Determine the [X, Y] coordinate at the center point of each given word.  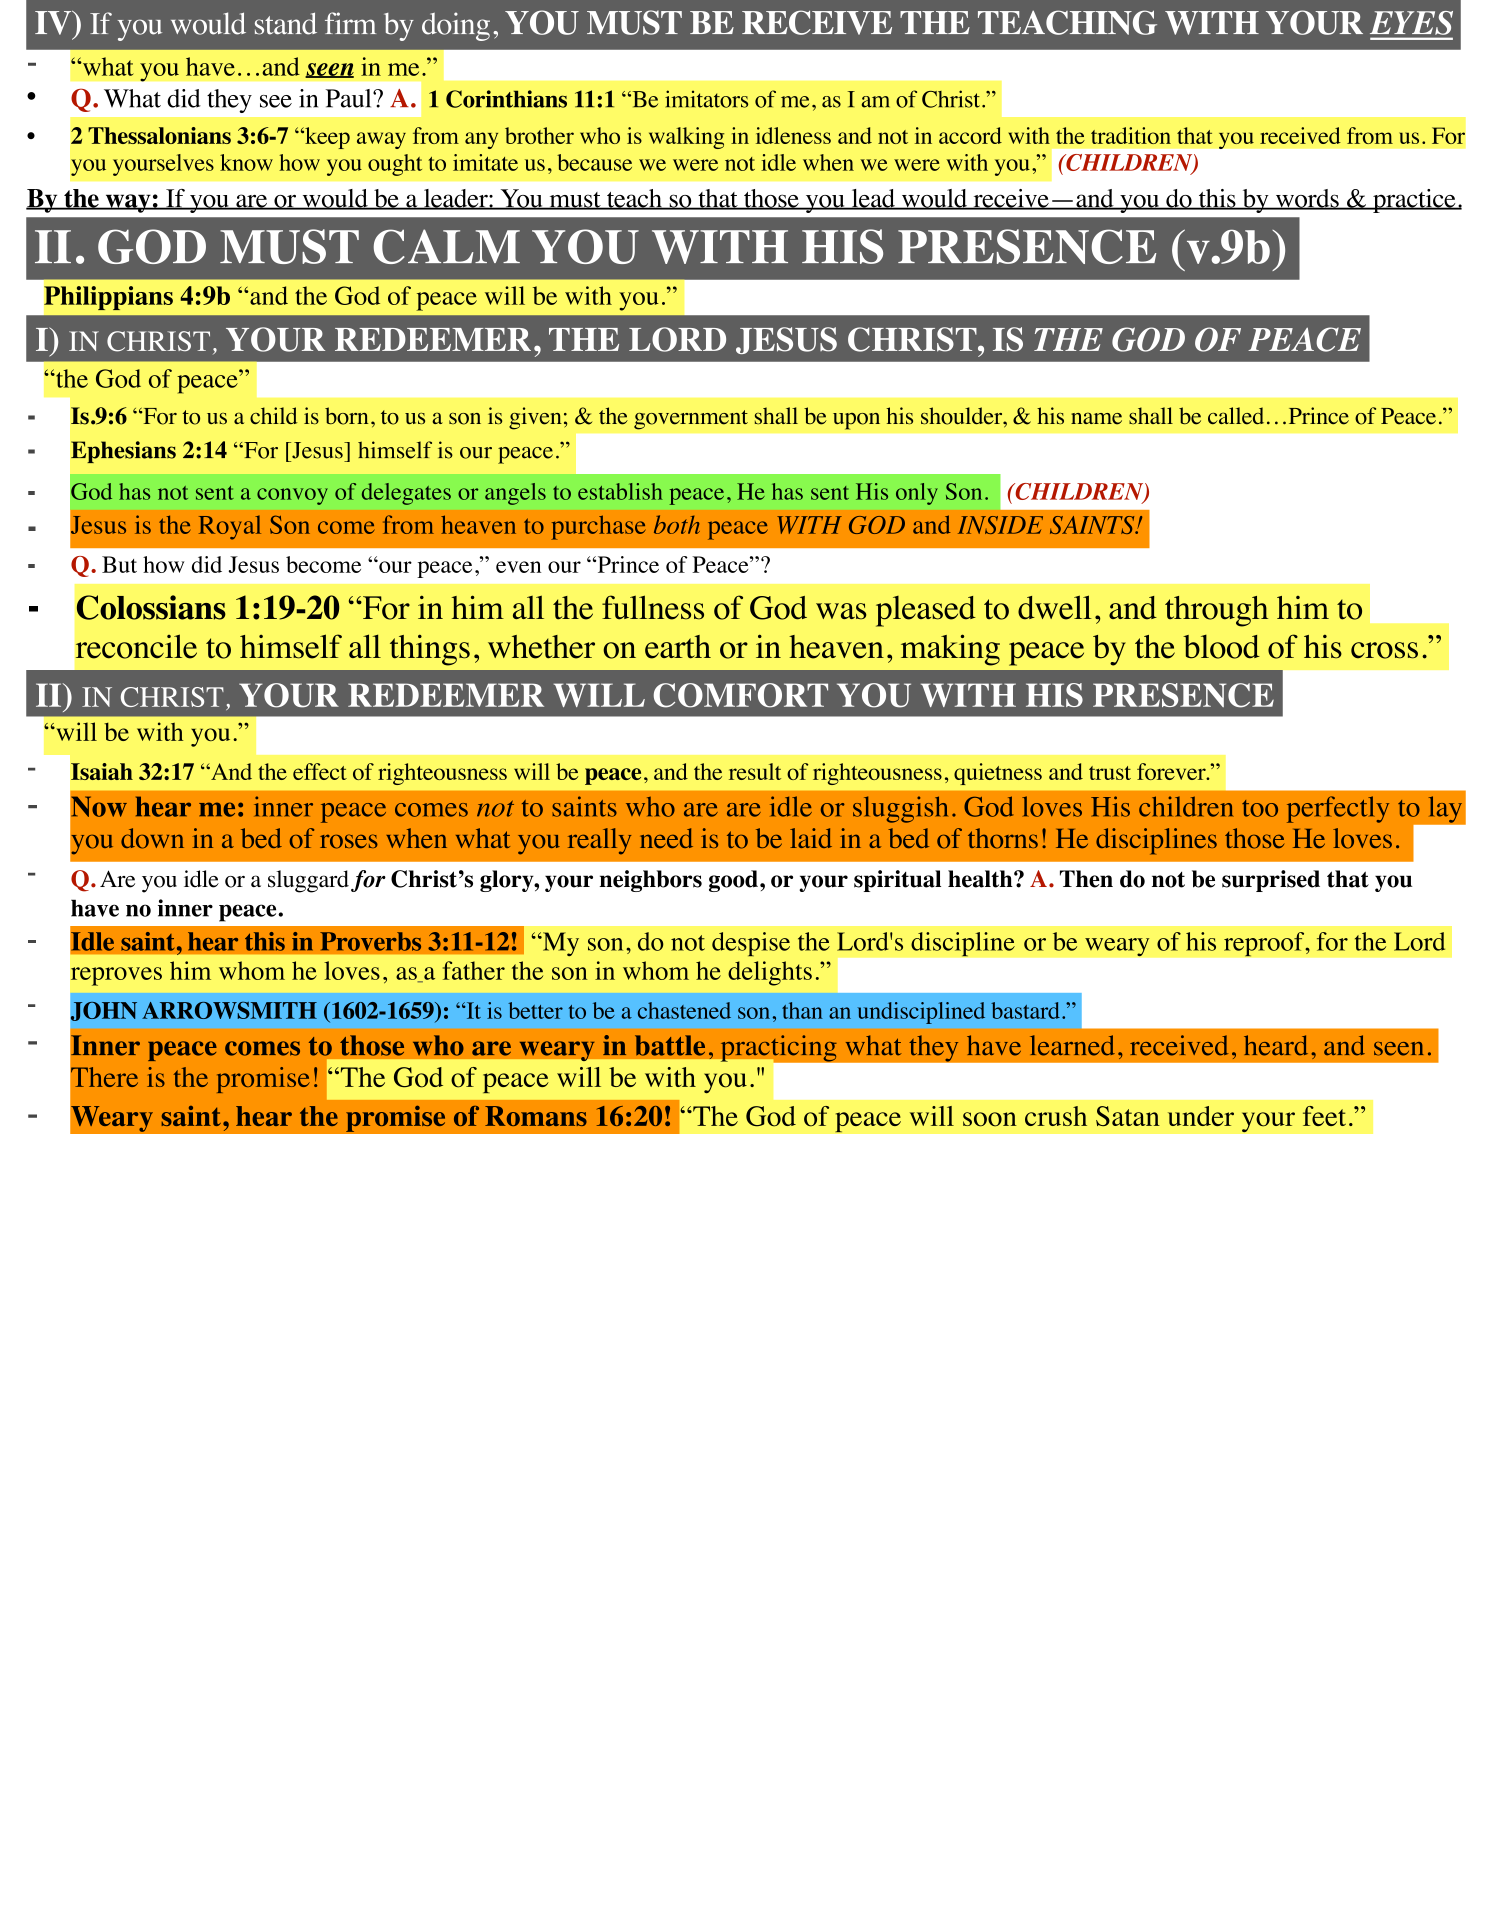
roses [349, 841]
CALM [447, 246]
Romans [536, 1116]
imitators [706, 99]
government [691, 420]
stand [286, 23]
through [1216, 611]
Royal [230, 527]
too [1260, 808]
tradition [1131, 135]
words [1307, 199]
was [841, 611]
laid [811, 838]
